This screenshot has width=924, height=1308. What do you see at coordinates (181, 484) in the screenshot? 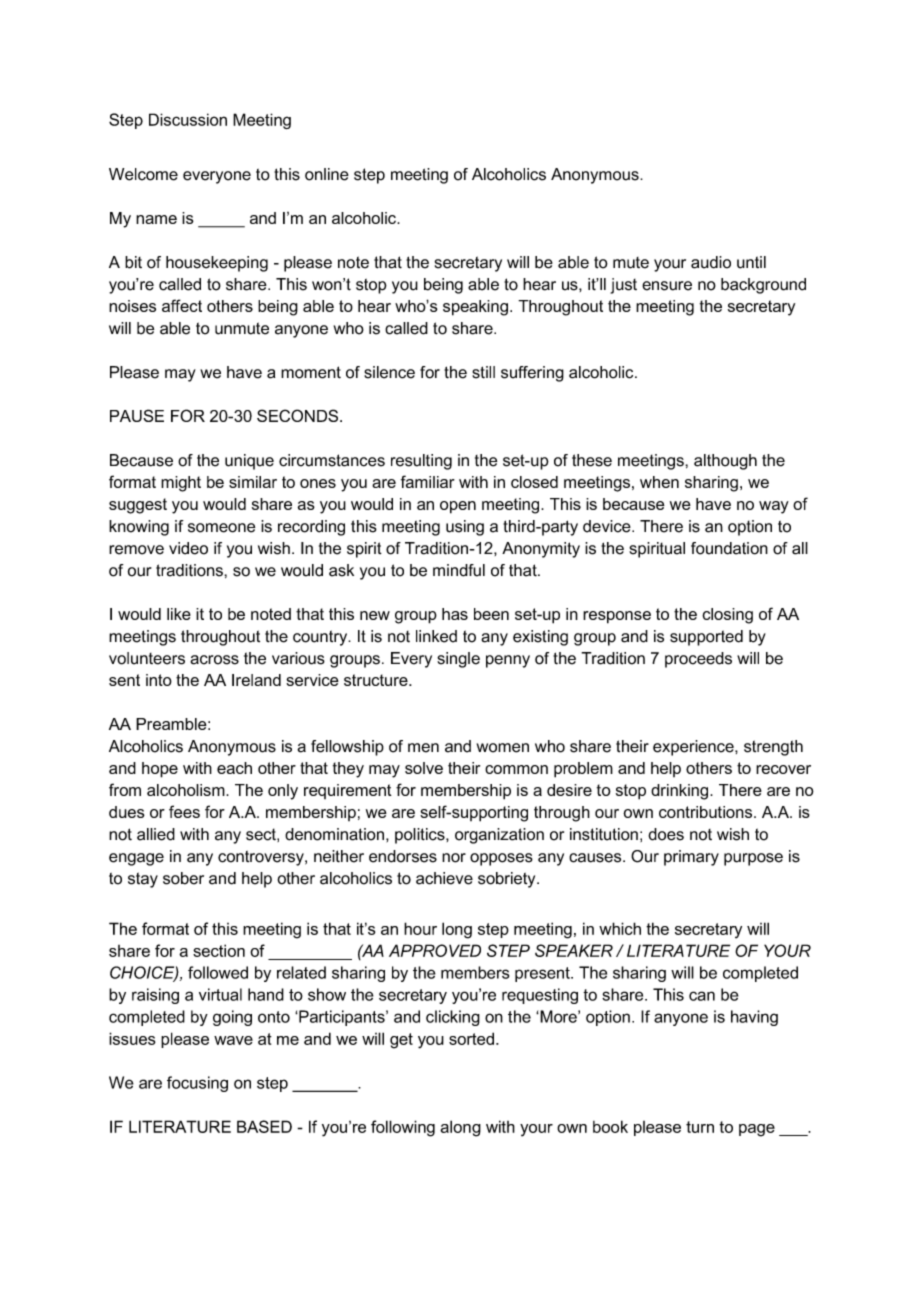
I see `might` at bounding box center [181, 484].
